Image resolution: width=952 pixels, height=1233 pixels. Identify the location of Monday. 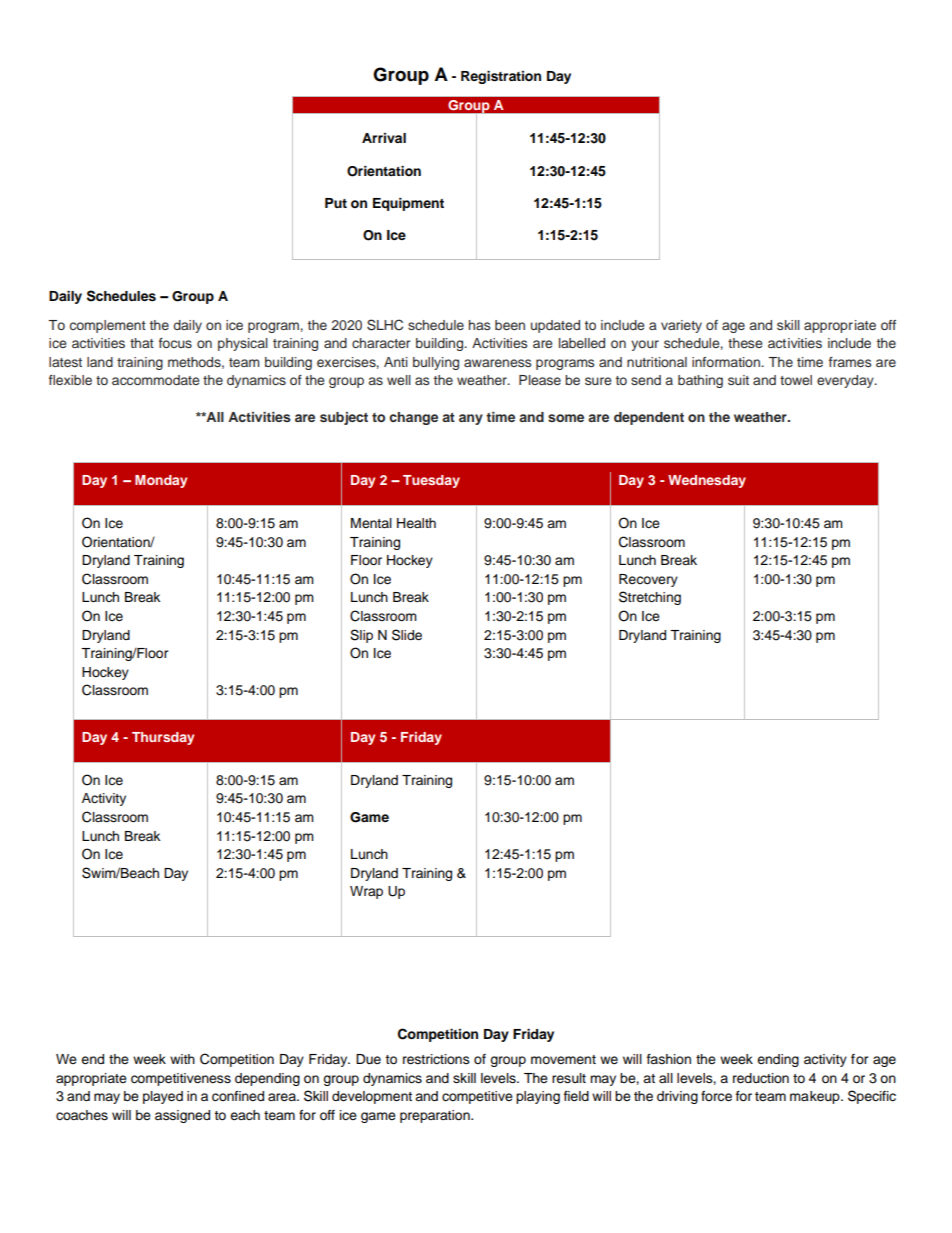
(161, 481).
